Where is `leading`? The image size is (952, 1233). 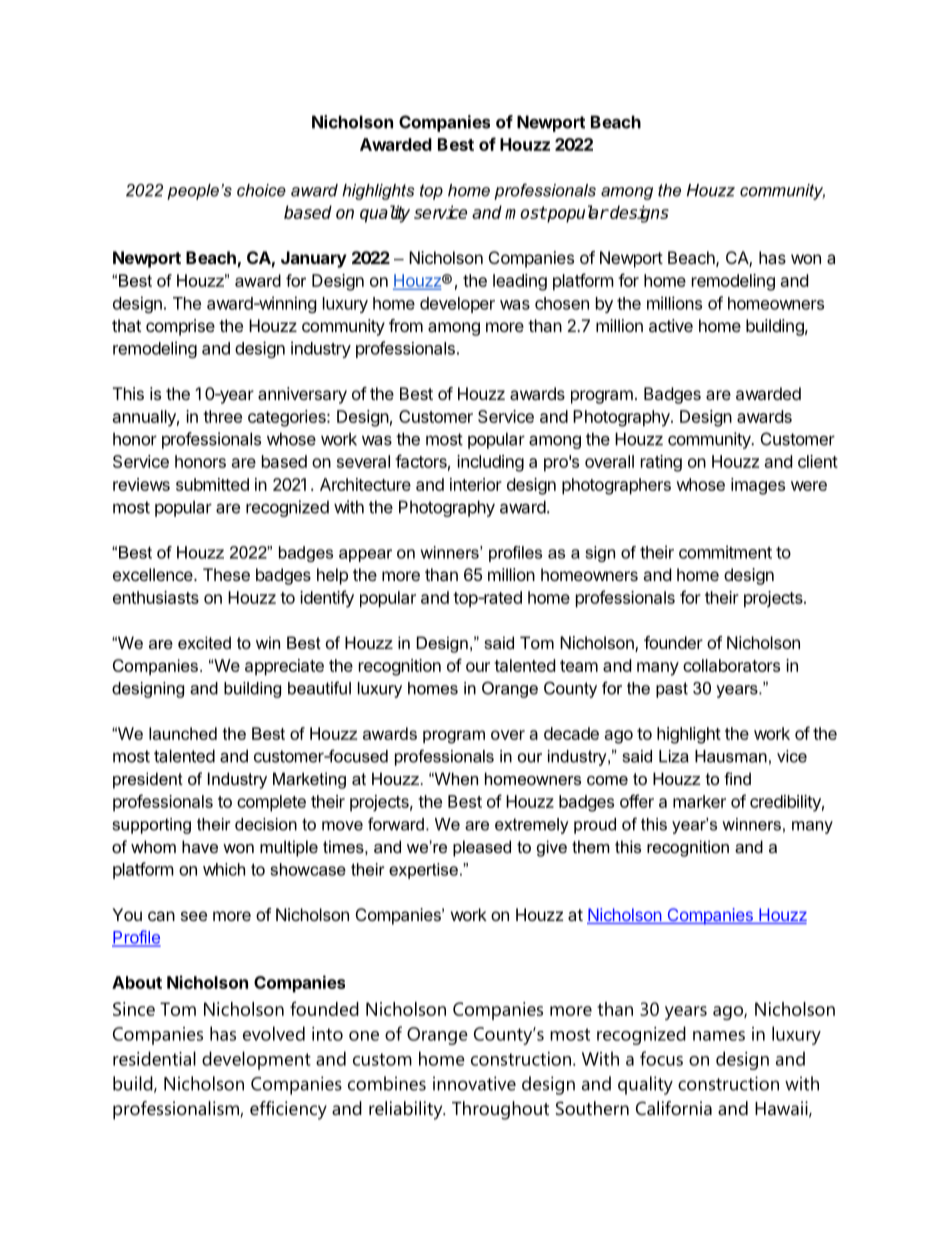
leading is located at coordinates (520, 282).
